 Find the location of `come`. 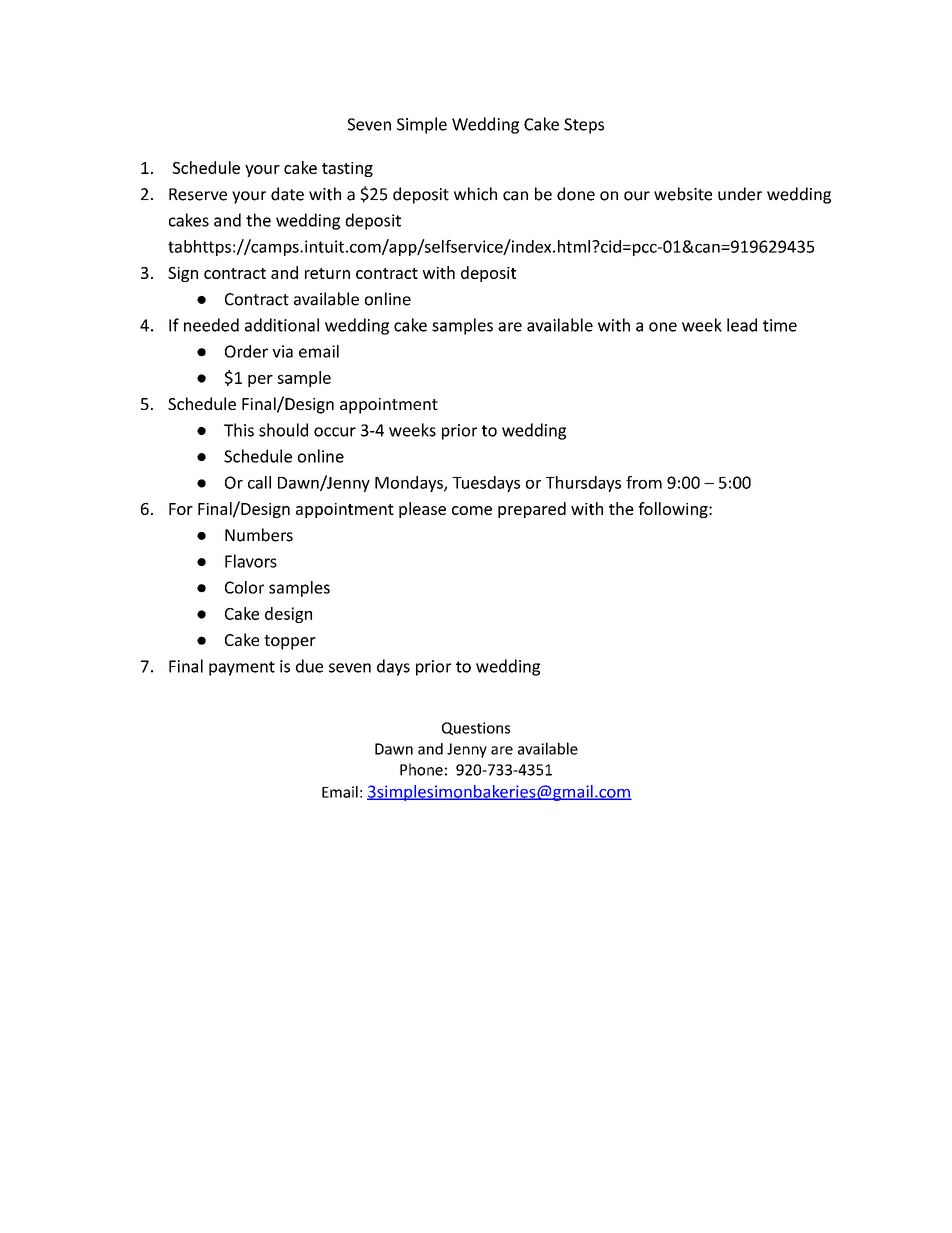

come is located at coordinates (472, 510).
